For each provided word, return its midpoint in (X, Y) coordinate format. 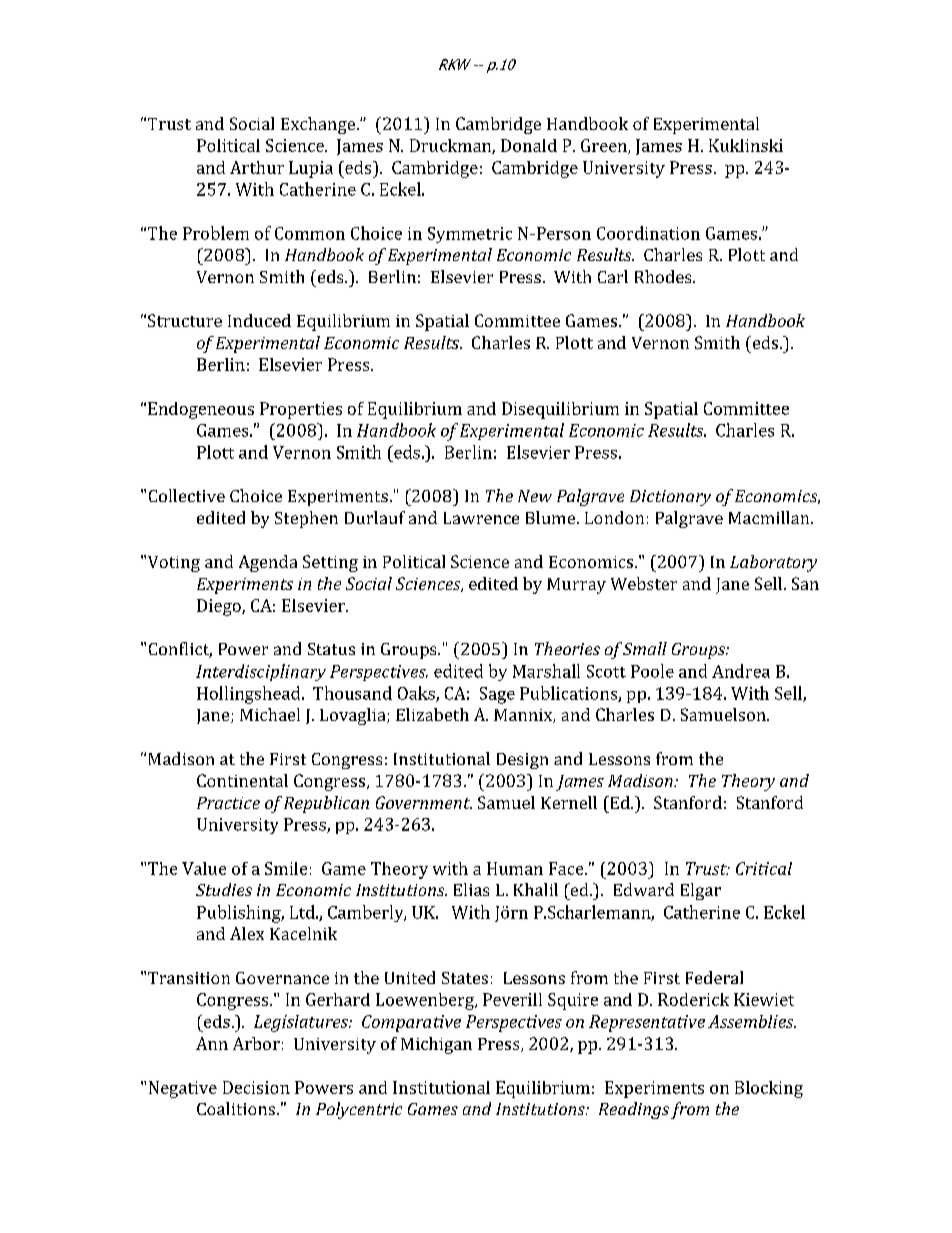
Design (522, 761)
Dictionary (670, 498)
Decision (256, 1087)
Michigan (436, 1045)
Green (605, 146)
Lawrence (481, 518)
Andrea (741, 671)
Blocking (769, 1089)
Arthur (257, 167)
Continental (242, 780)
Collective (187, 495)
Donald (529, 145)
